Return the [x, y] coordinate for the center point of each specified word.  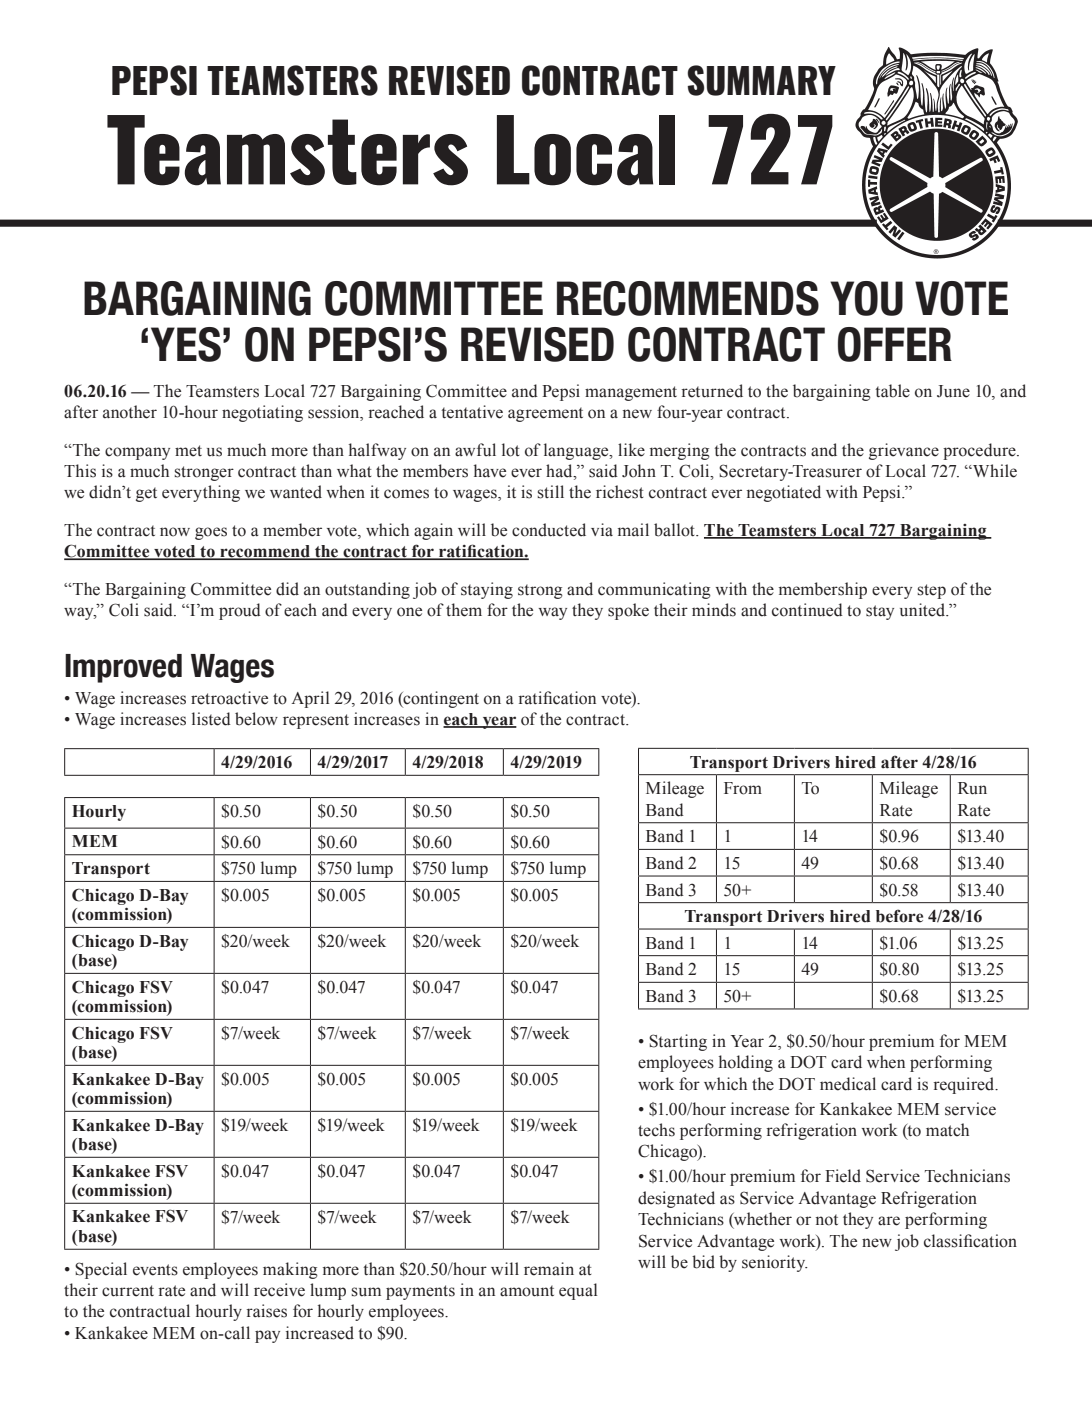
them [464, 610]
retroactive [229, 698]
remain [549, 1269]
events [155, 1270]
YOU [866, 298]
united [924, 610]
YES [186, 344]
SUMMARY [761, 80]
